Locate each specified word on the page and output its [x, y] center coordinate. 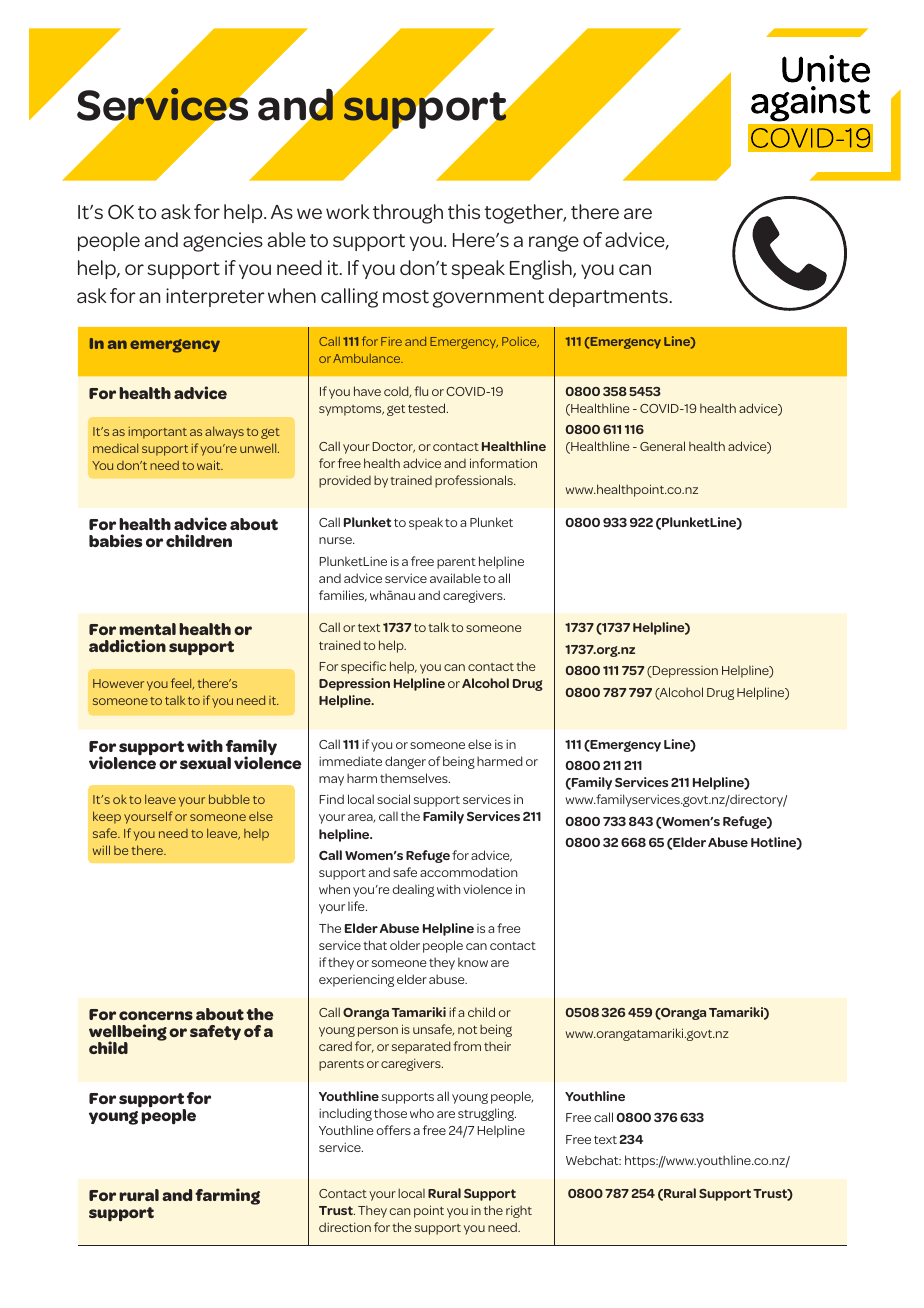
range [554, 243]
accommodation [468, 872]
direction [345, 1227]
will [101, 850]
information [503, 463]
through [408, 214]
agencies [223, 242]
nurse [336, 540]
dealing [413, 890]
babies [115, 540]
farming [227, 1196]
